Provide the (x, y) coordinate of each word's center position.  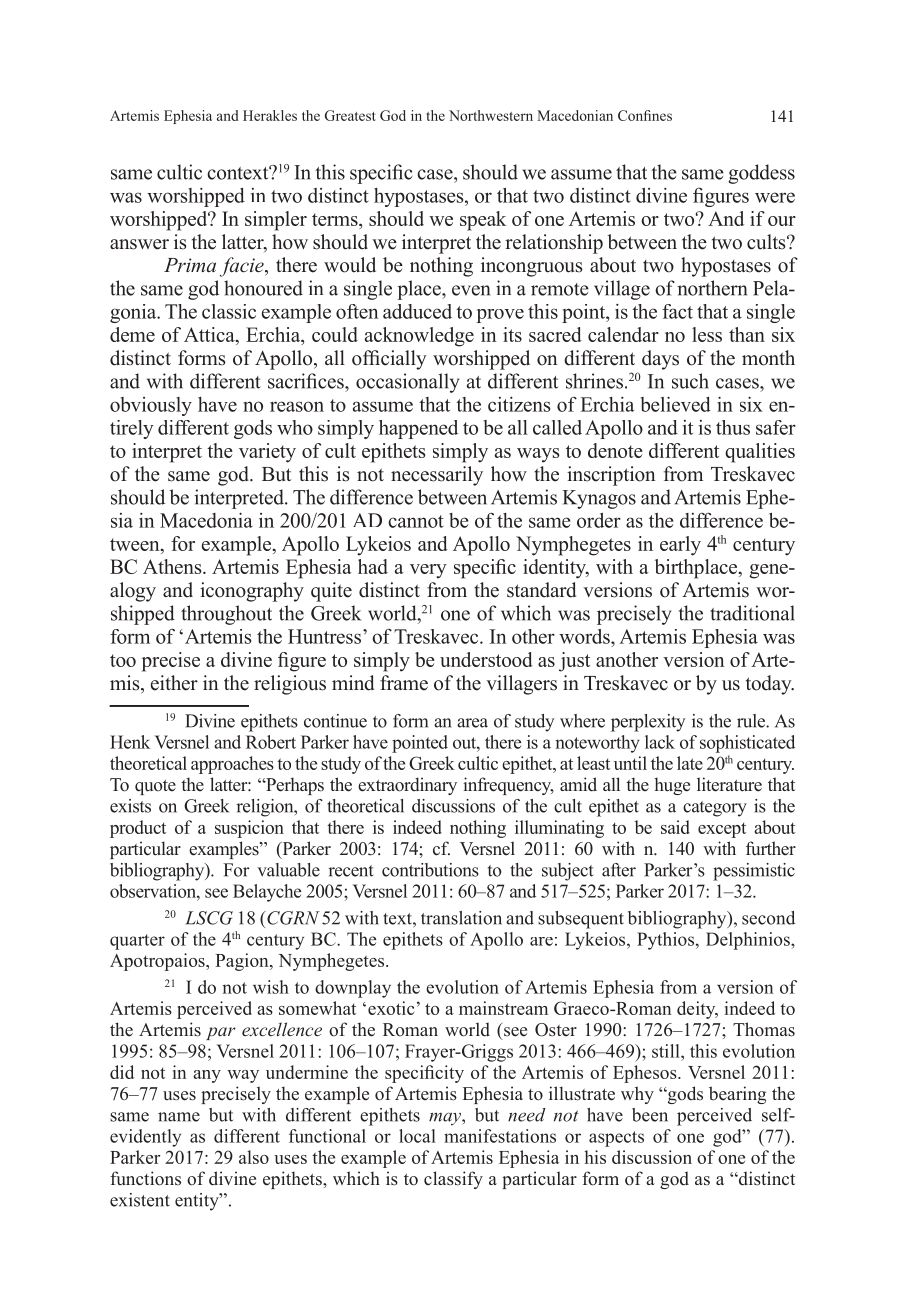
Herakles (270, 115)
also (254, 1157)
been (650, 1115)
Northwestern (491, 115)
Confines (645, 115)
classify (453, 1180)
